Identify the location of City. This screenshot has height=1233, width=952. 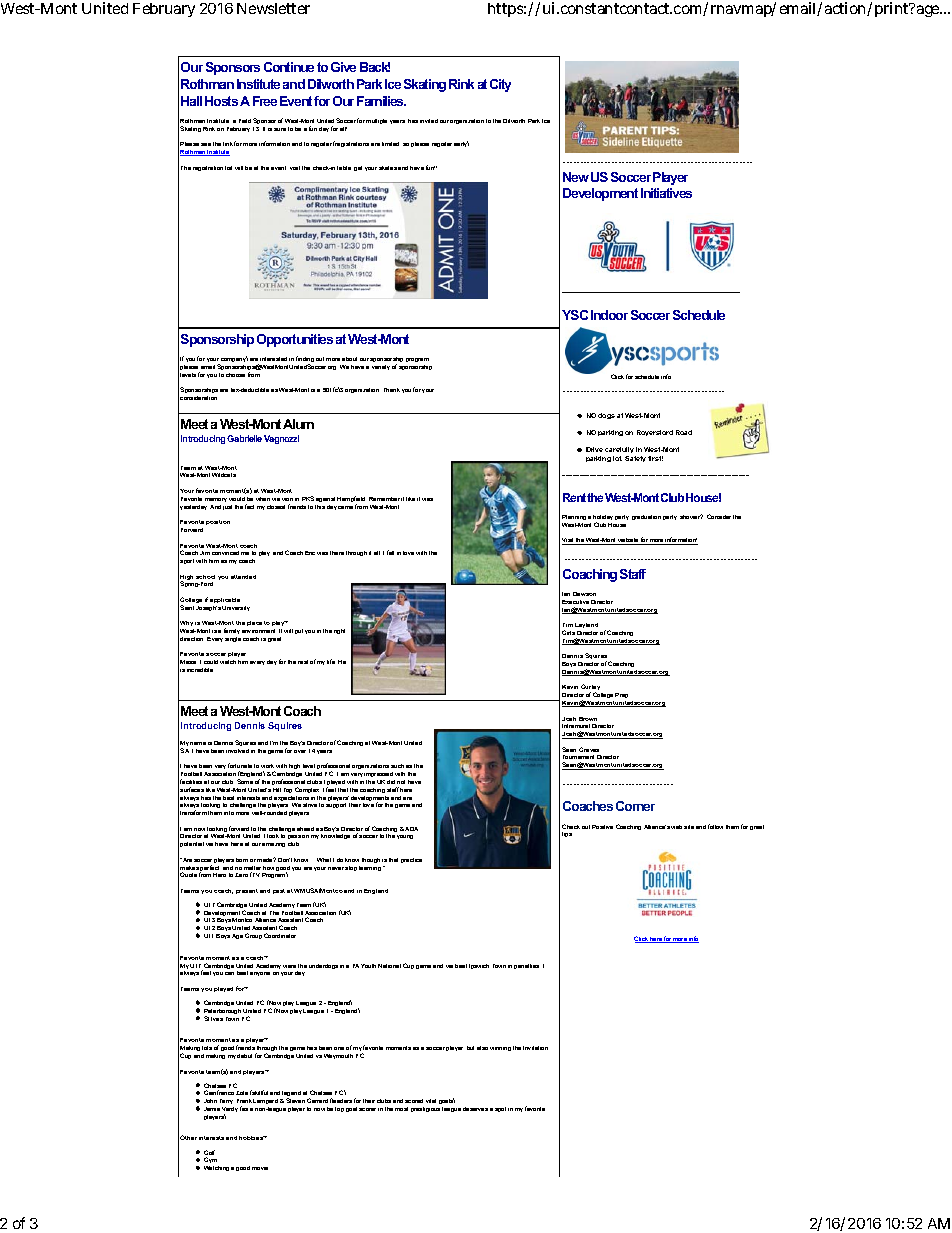
(500, 85).
